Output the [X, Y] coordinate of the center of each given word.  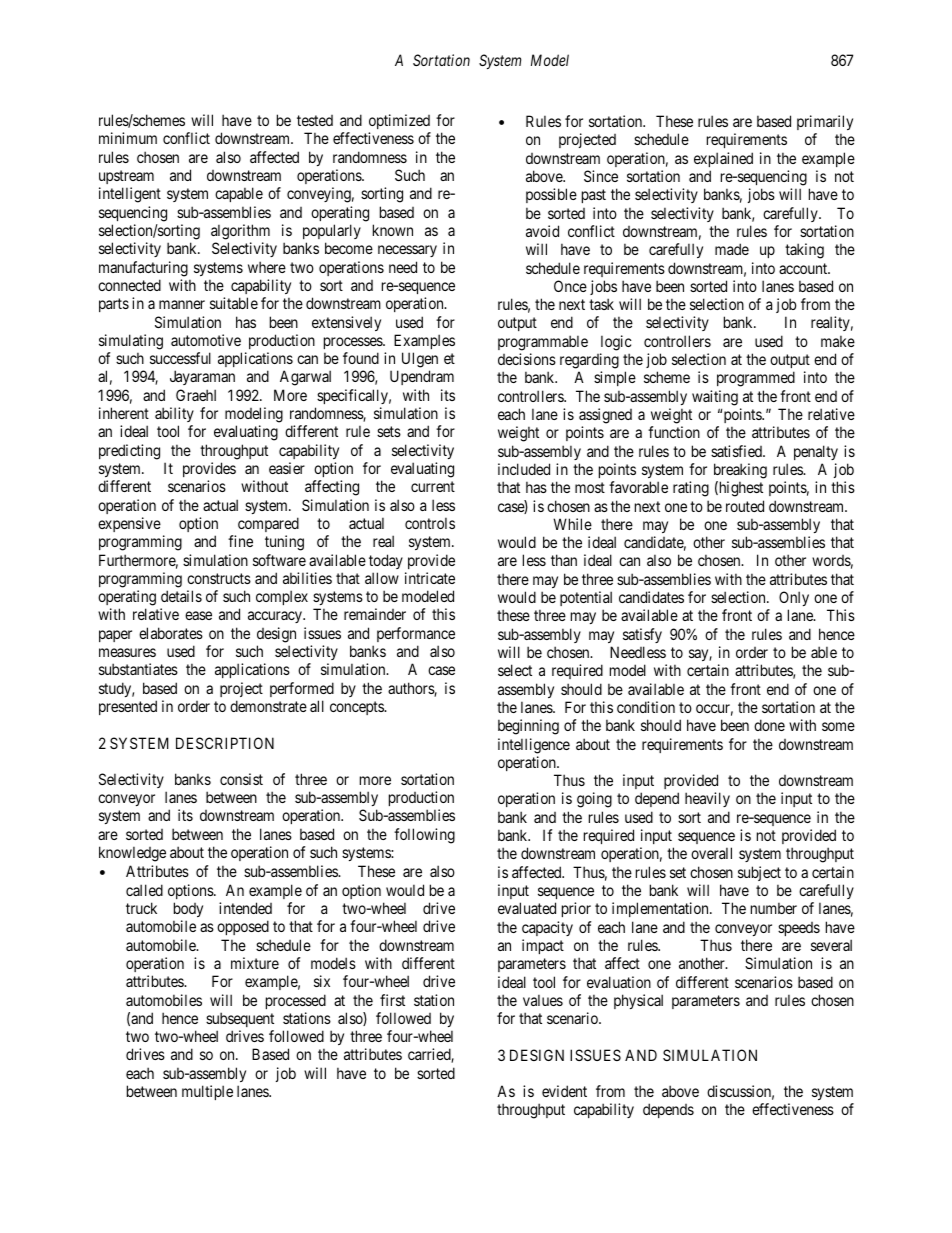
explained [723, 159]
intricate [430, 578]
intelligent [130, 195]
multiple [207, 1092]
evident [564, 1091]
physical [638, 1001]
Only [794, 598]
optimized [399, 121]
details [181, 596]
